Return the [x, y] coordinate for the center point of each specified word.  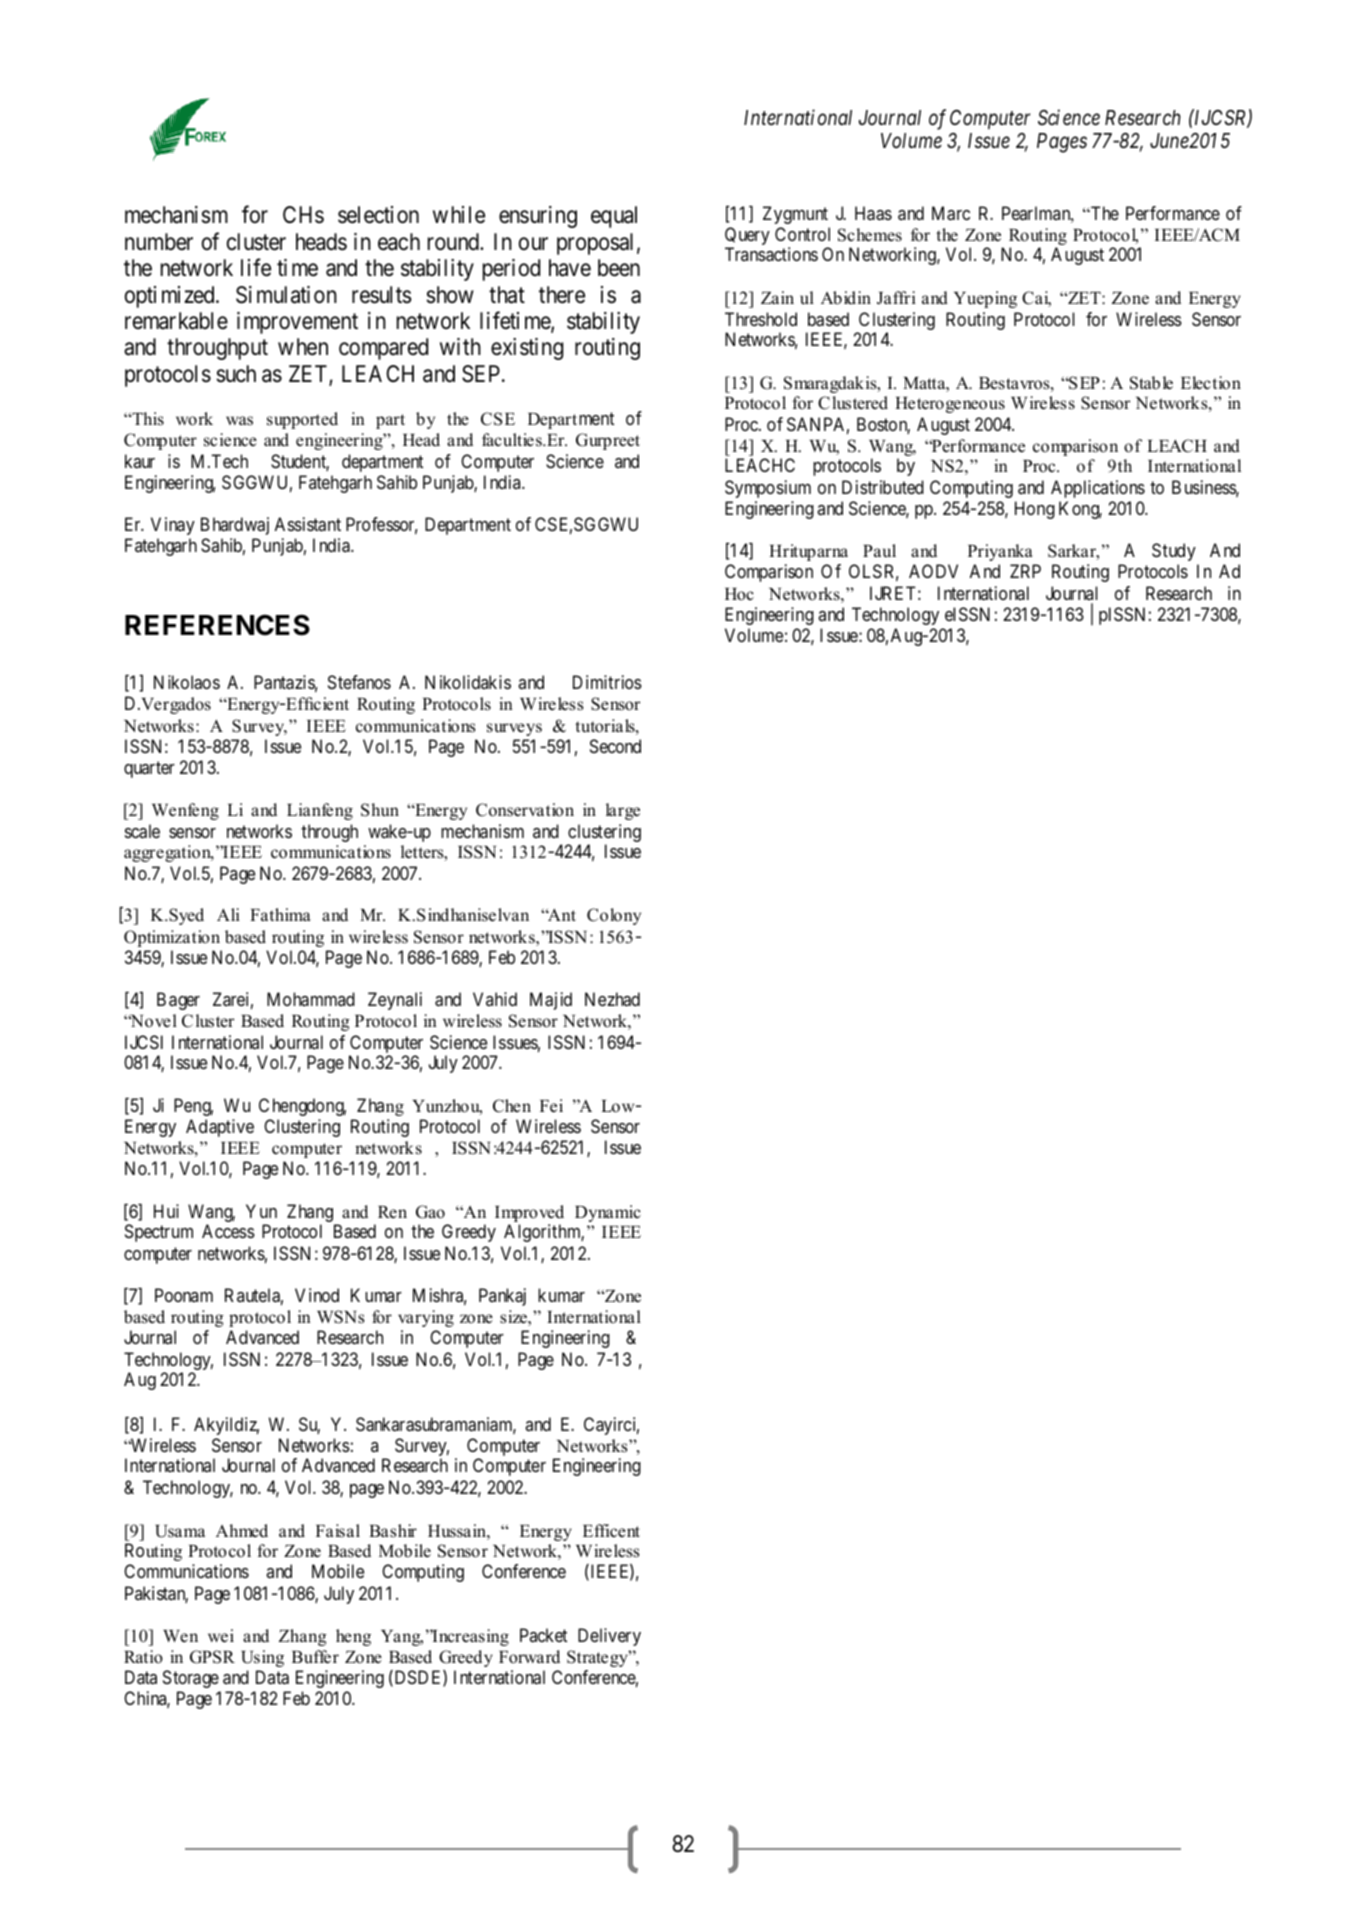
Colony [614, 916]
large [623, 811]
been [619, 268]
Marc [951, 213]
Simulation [286, 295]
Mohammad [311, 999]
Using [262, 1658]
